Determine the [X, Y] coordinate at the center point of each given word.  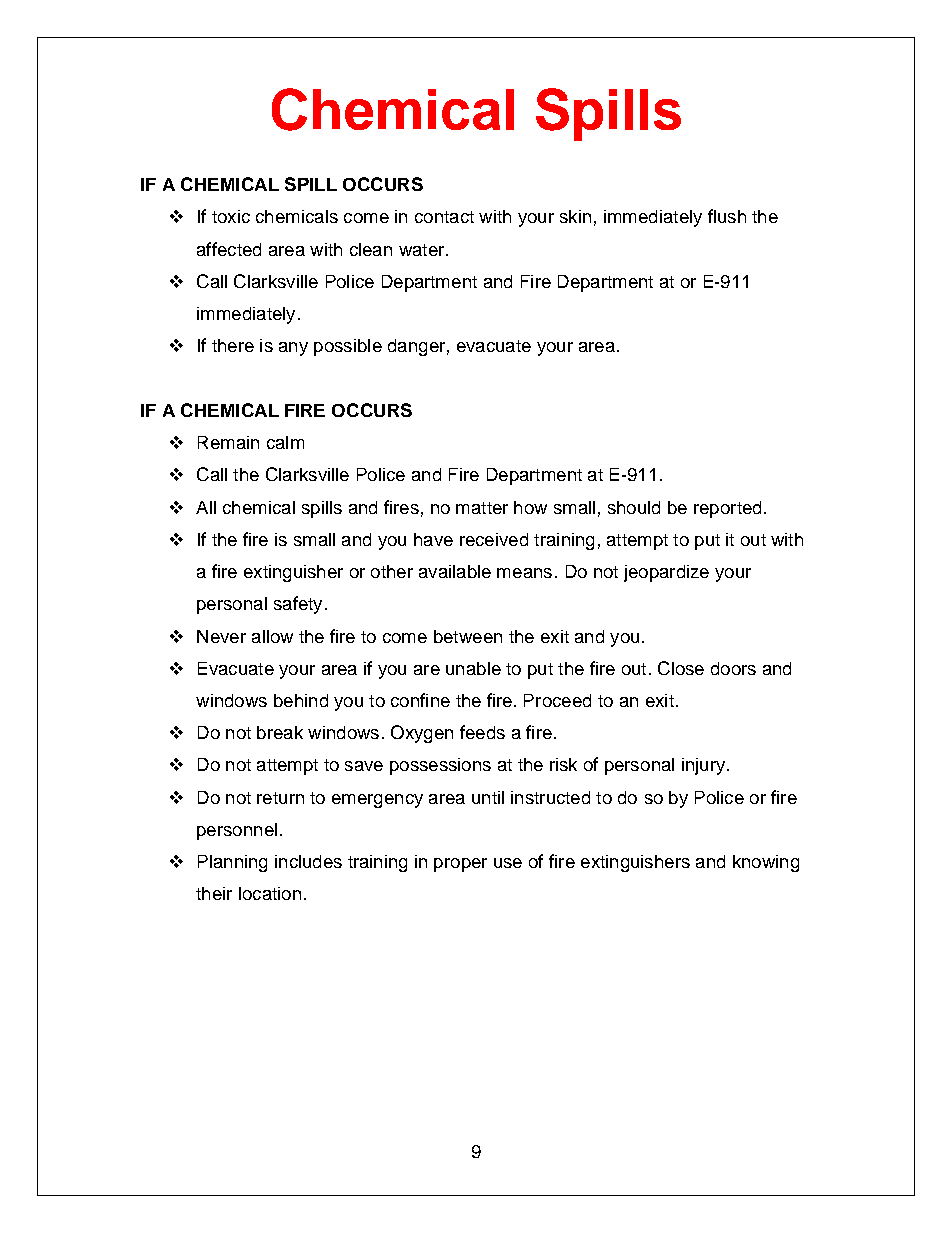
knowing [766, 863]
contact [444, 217]
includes [308, 861]
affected [229, 249]
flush [727, 216]
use [508, 863]
